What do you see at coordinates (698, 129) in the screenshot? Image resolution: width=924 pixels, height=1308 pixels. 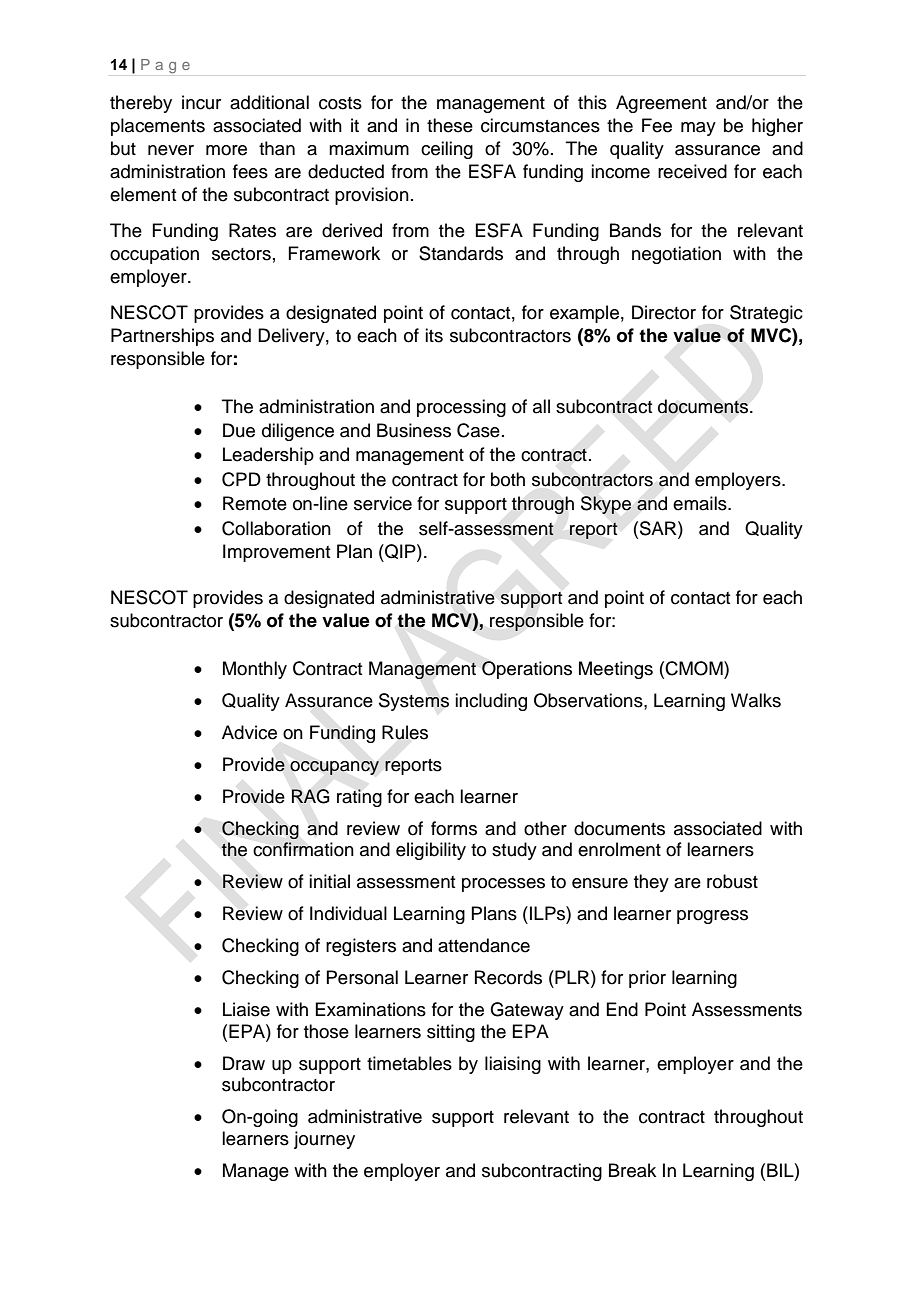 I see `may` at bounding box center [698, 129].
